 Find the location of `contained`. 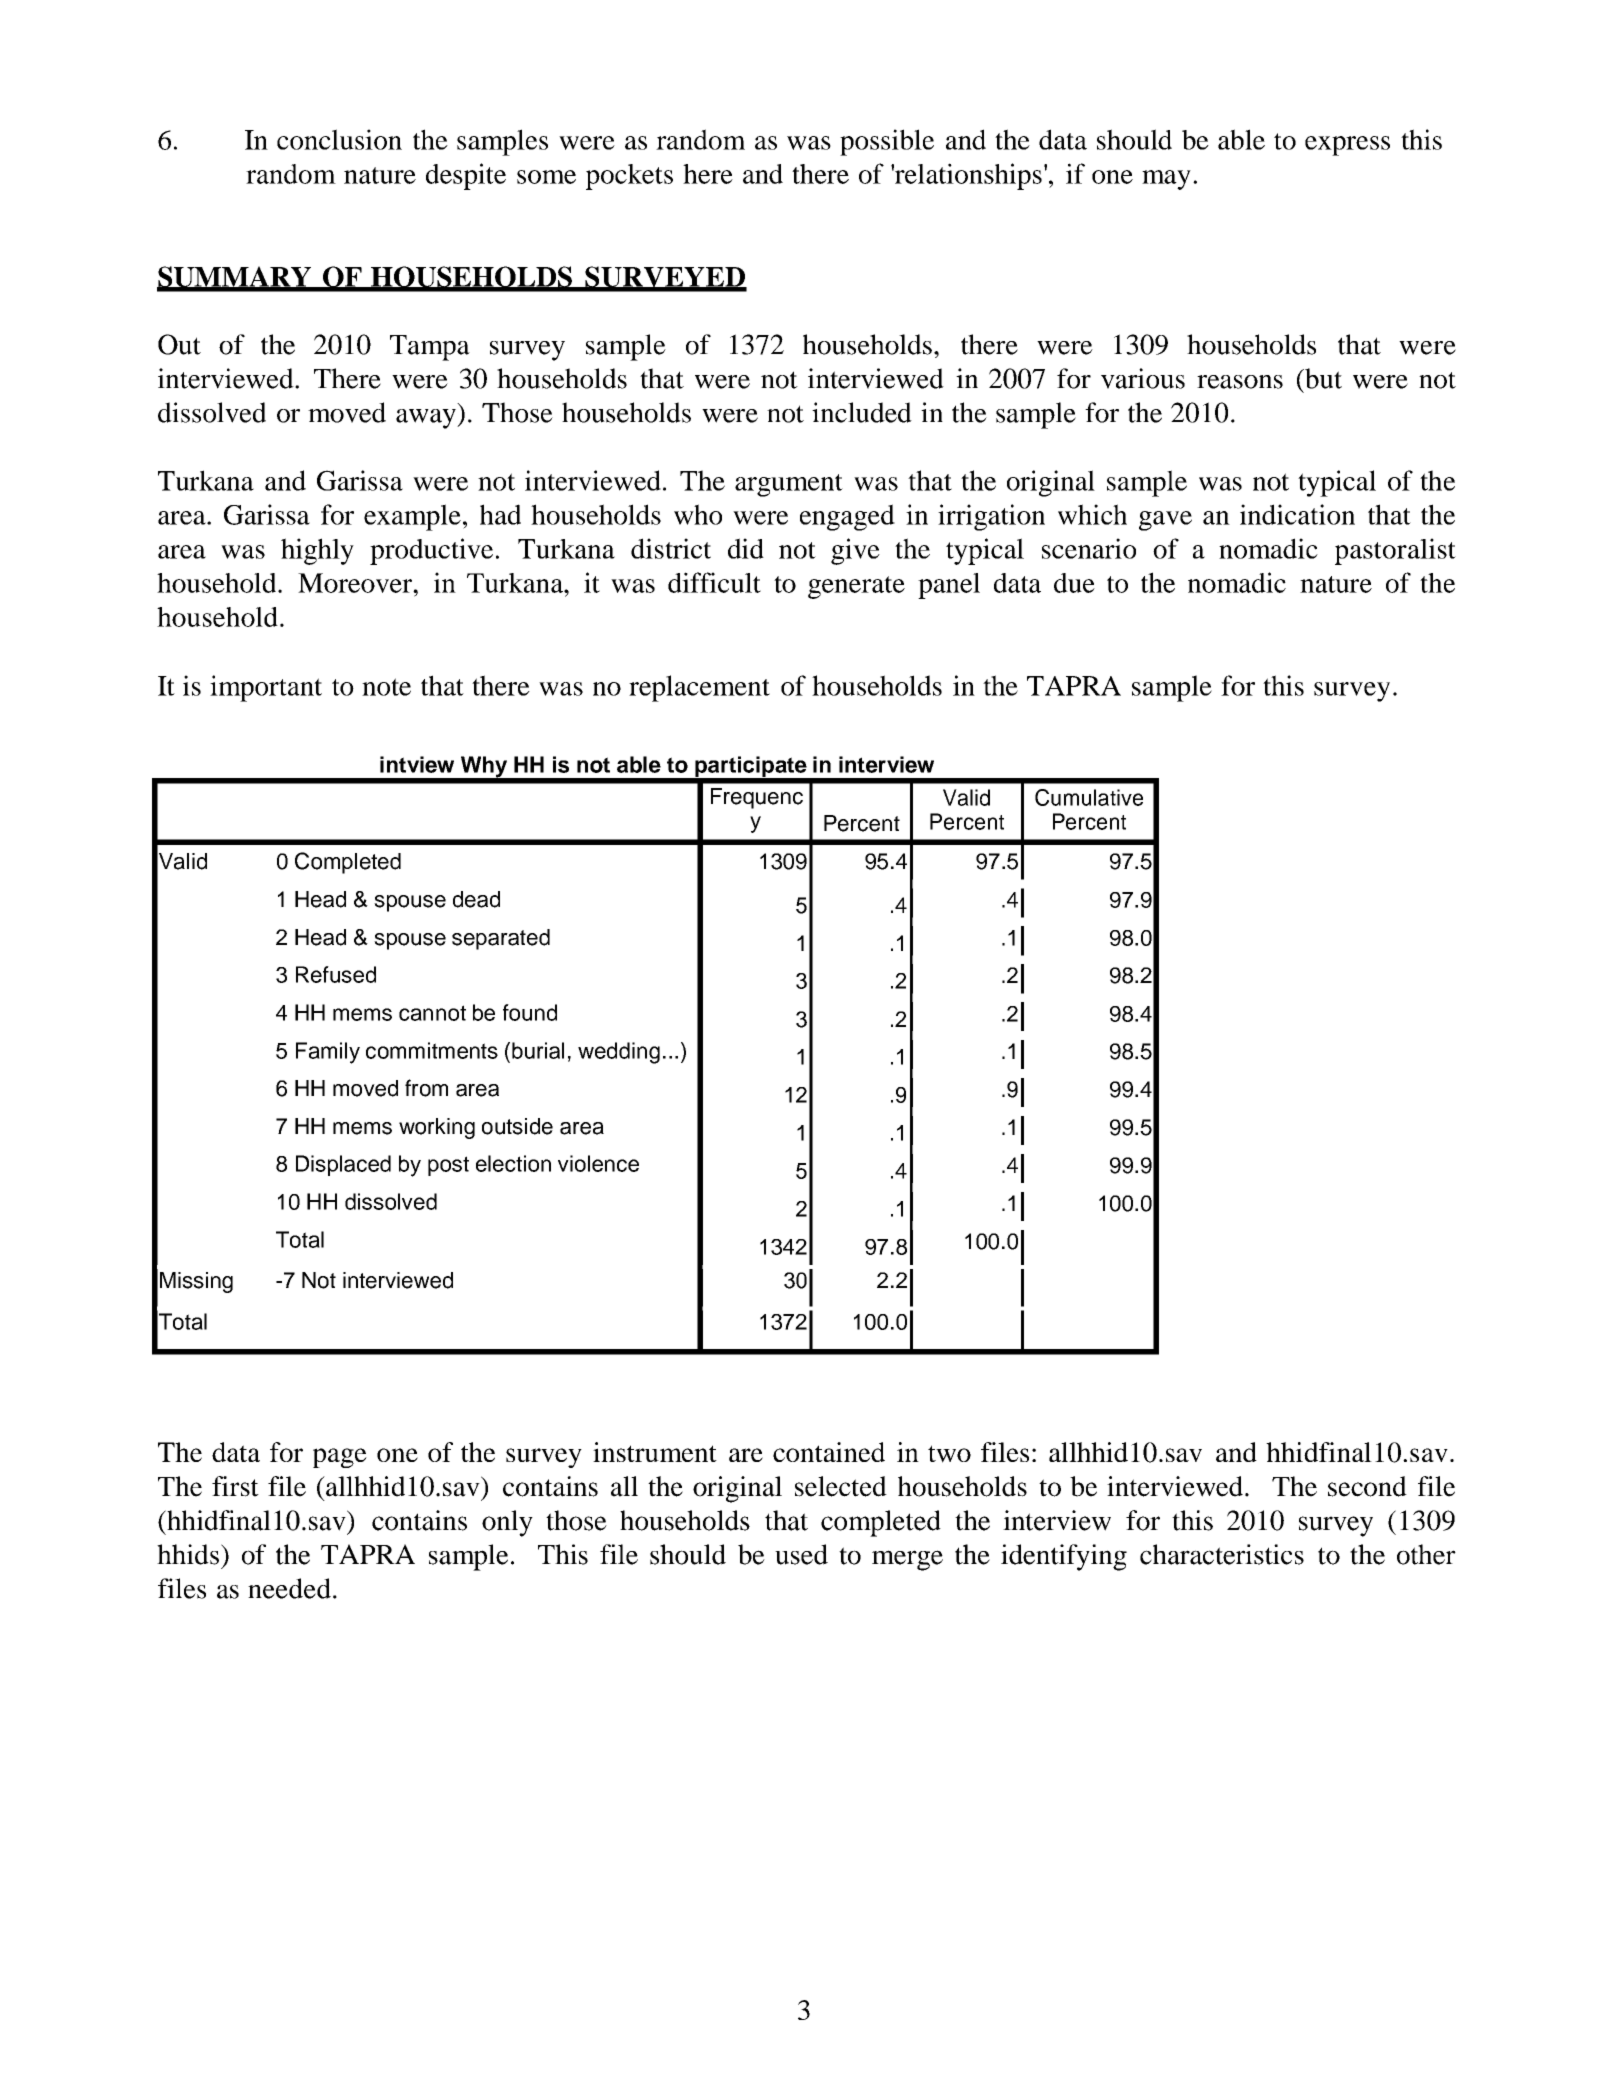

contained is located at coordinates (829, 1452).
